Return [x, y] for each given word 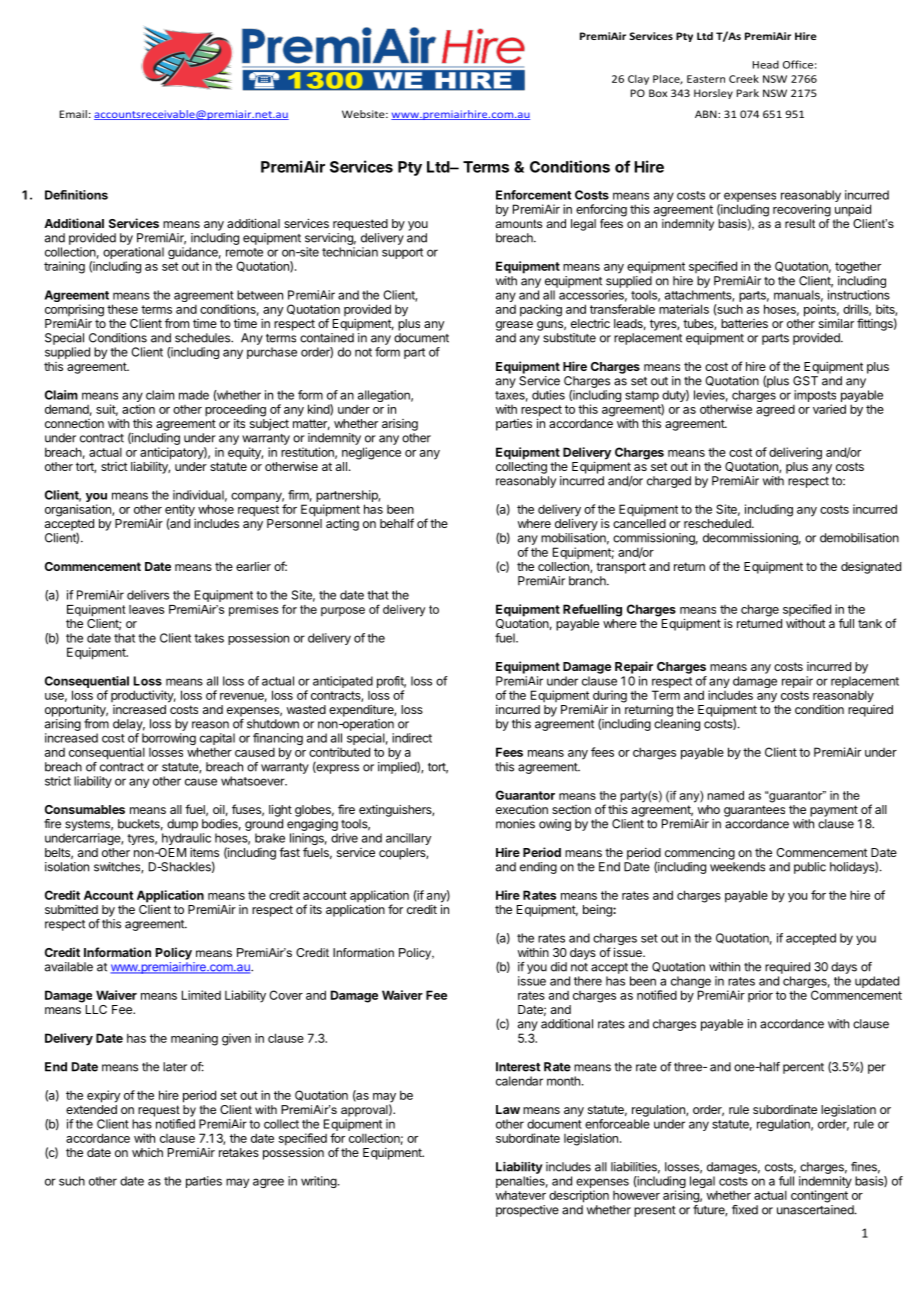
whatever [521, 1195]
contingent [819, 1196]
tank [870, 623]
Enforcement [533, 195]
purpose [343, 611]
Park [748, 93]
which [147, 1152]
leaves [146, 609]
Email [73, 114]
